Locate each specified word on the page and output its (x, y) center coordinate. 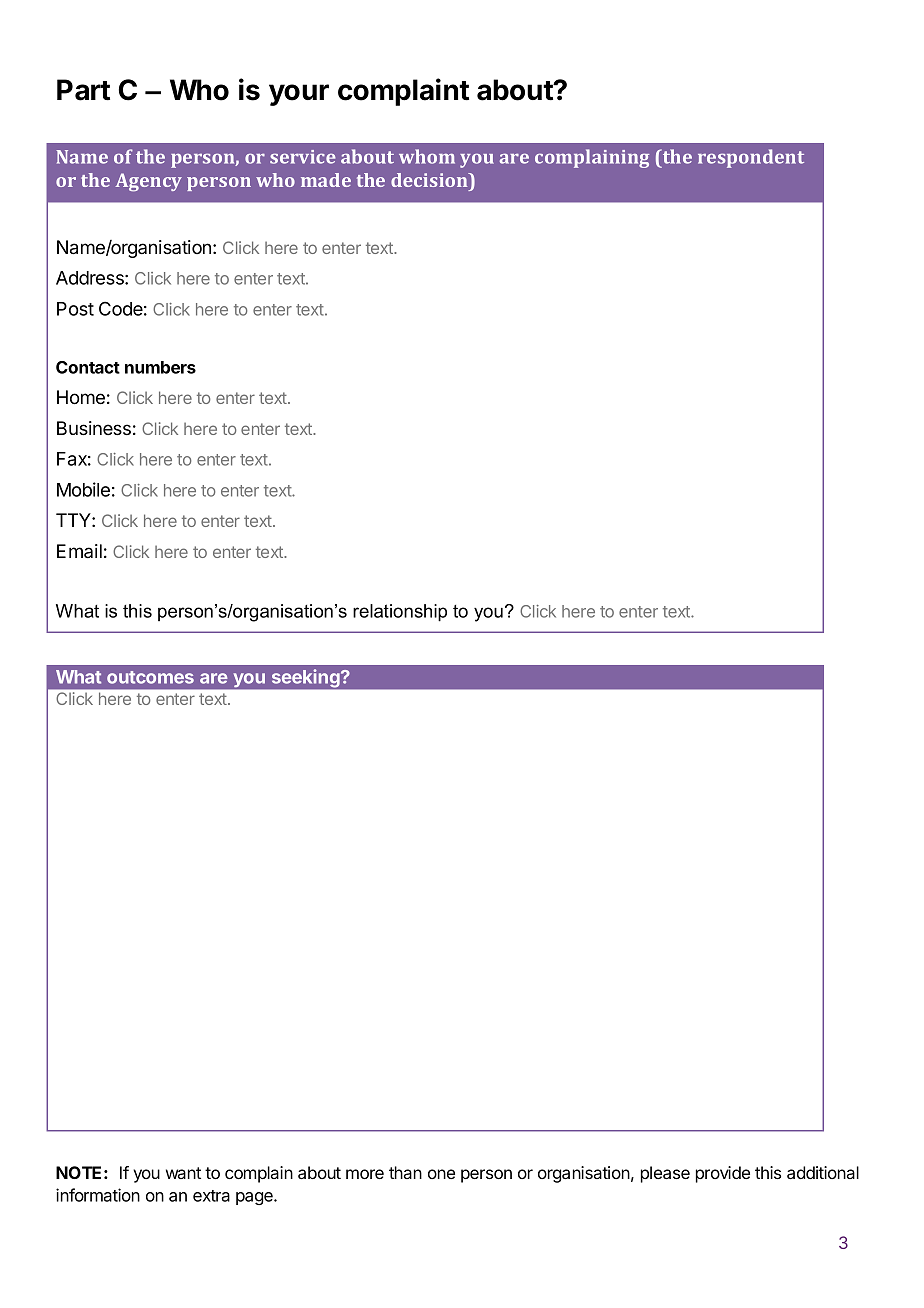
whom (427, 156)
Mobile (83, 489)
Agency (148, 182)
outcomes (150, 677)
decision (430, 180)
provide (723, 1174)
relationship (400, 613)
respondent (751, 158)
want (183, 1173)
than (405, 1172)
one (441, 1174)
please (665, 1174)
